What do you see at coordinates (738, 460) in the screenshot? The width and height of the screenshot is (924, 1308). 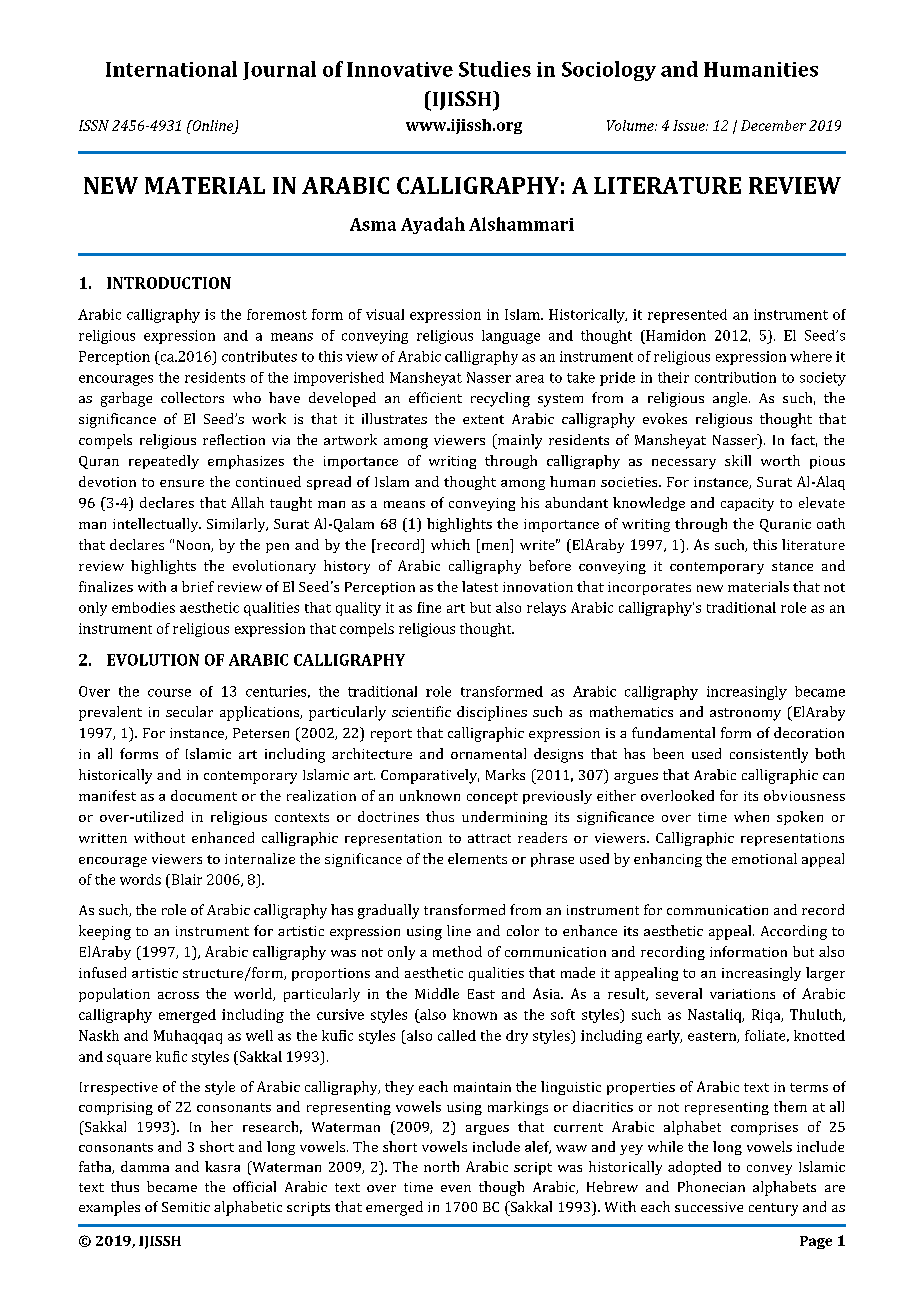 I see `skill` at bounding box center [738, 460].
